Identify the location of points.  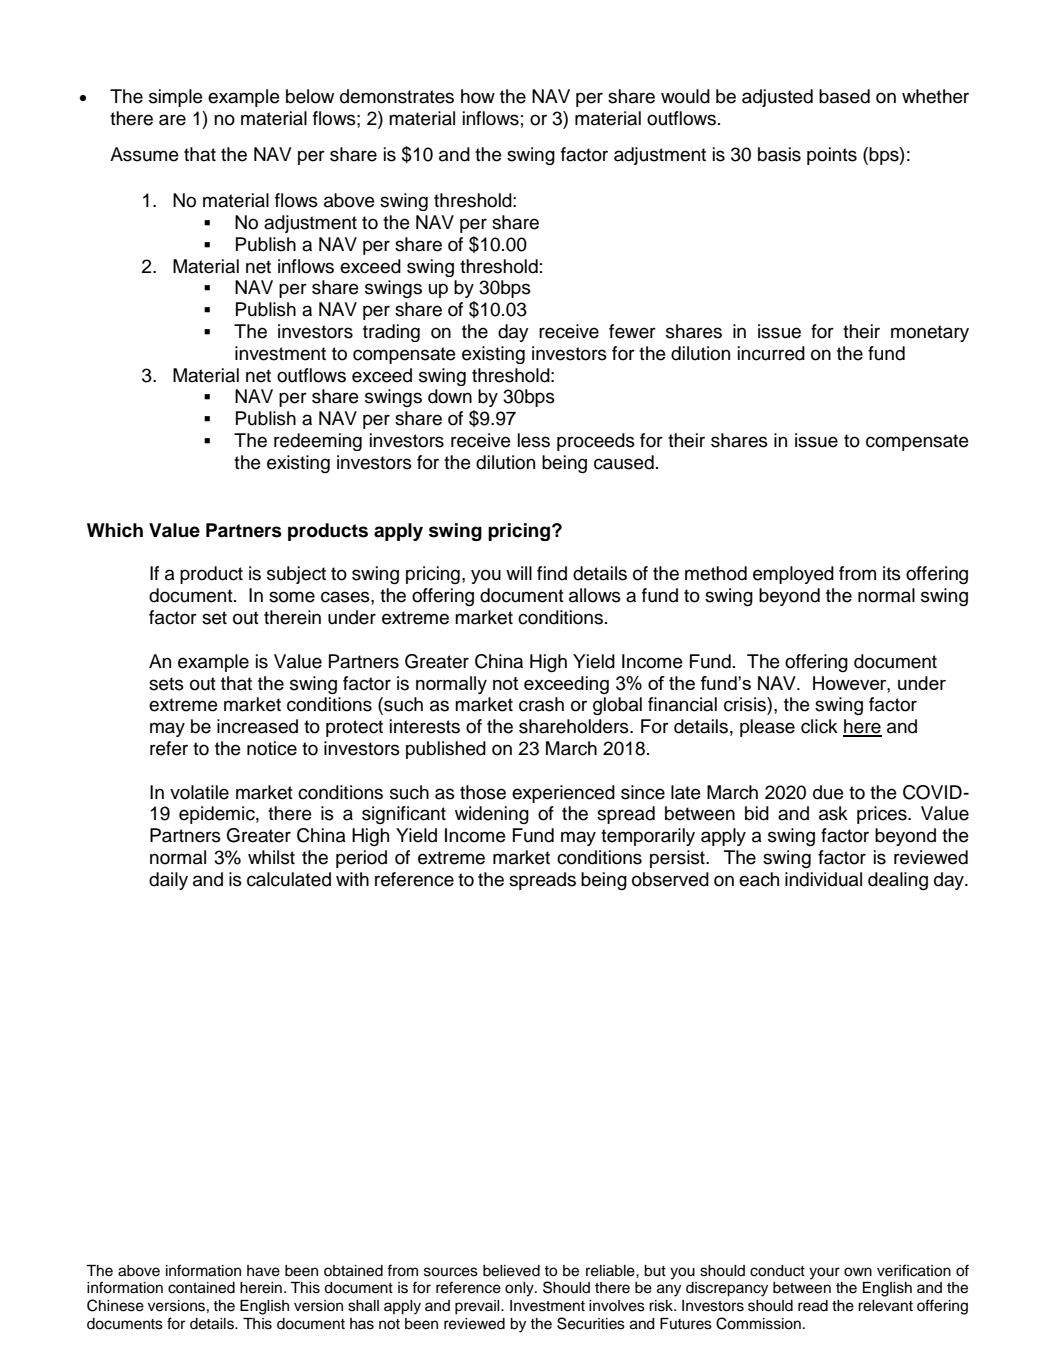
(832, 156).
